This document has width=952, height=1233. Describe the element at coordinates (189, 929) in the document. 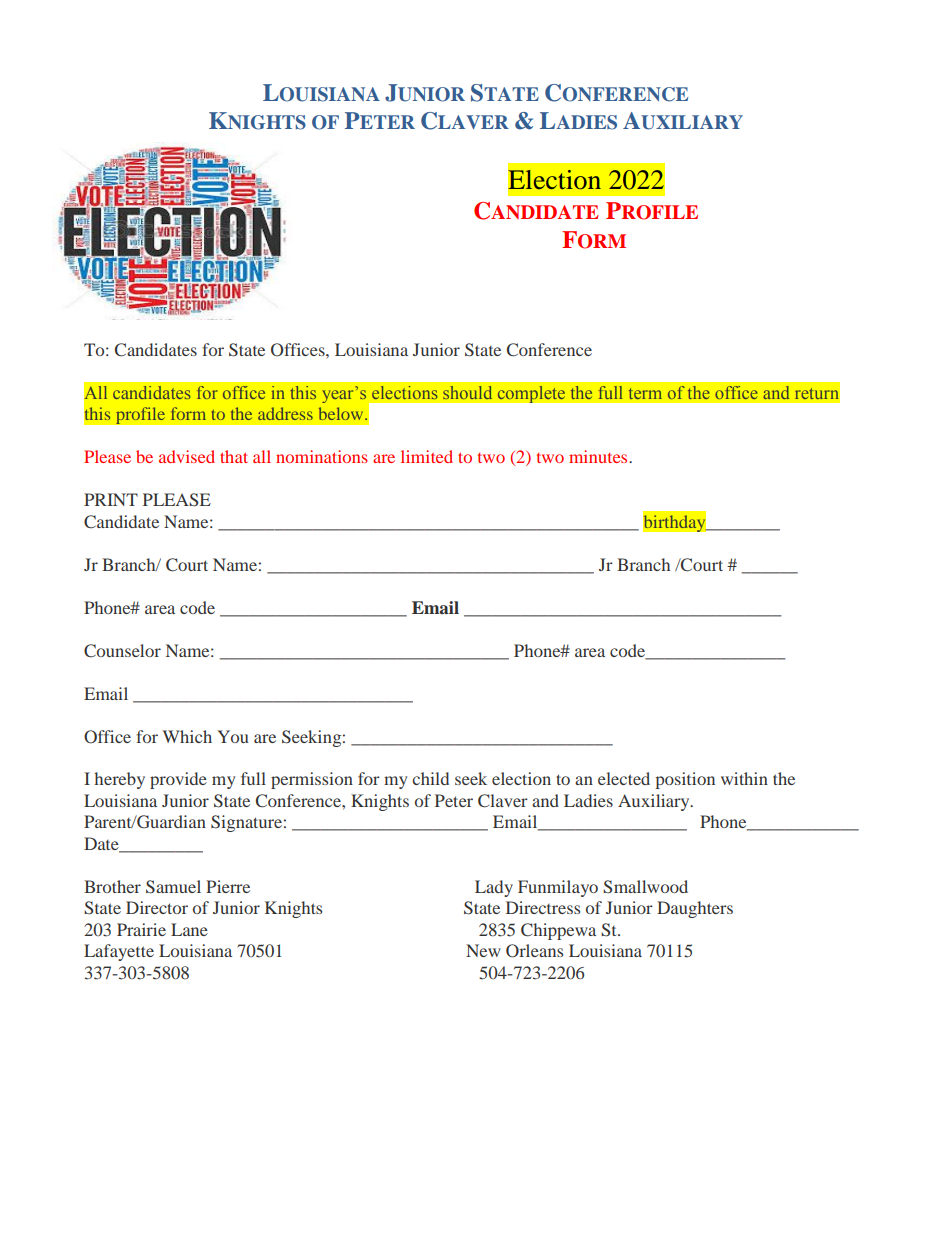

I see `Lane` at that location.
